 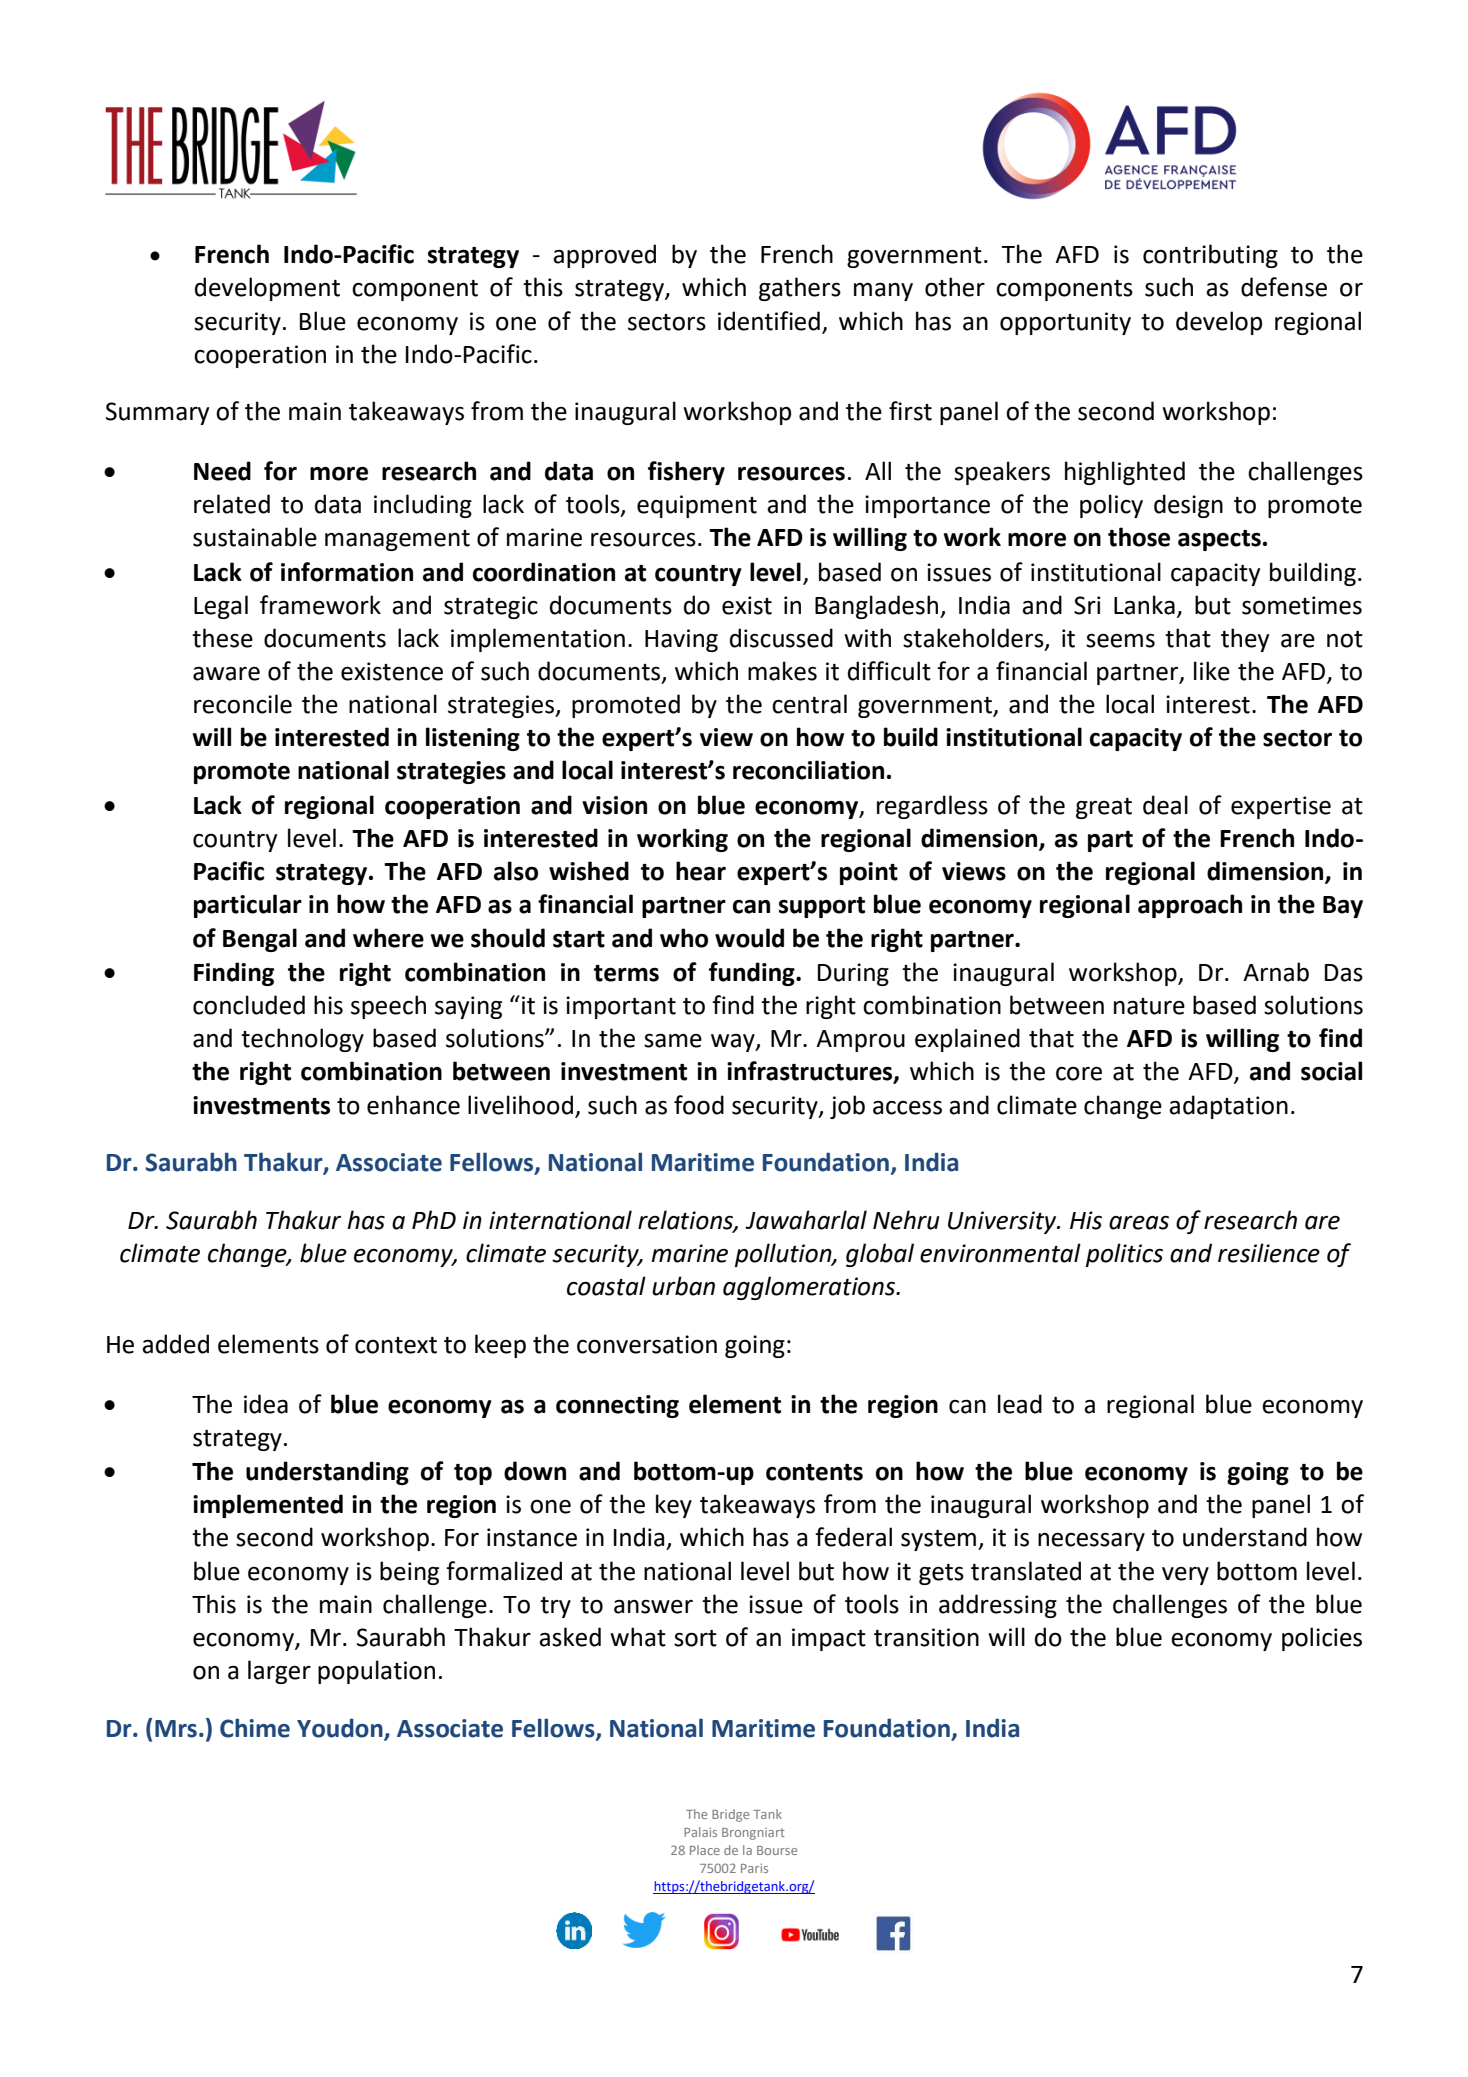 What do you see at coordinates (302, 1040) in the screenshot?
I see `technology` at bounding box center [302, 1040].
